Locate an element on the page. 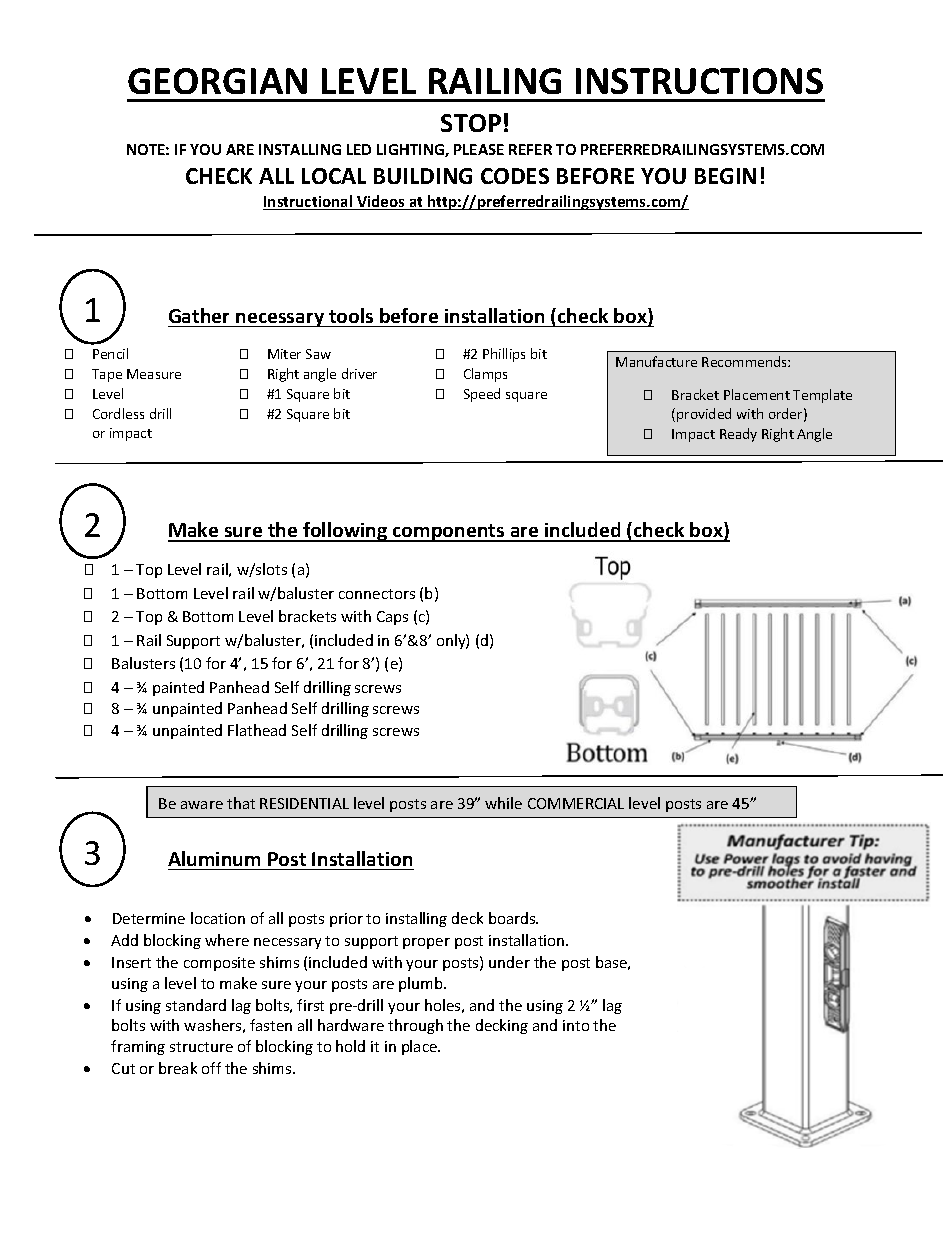 Image resolution: width=952 pixels, height=1233 pixels. GEORGIAN is located at coordinates (217, 81).
